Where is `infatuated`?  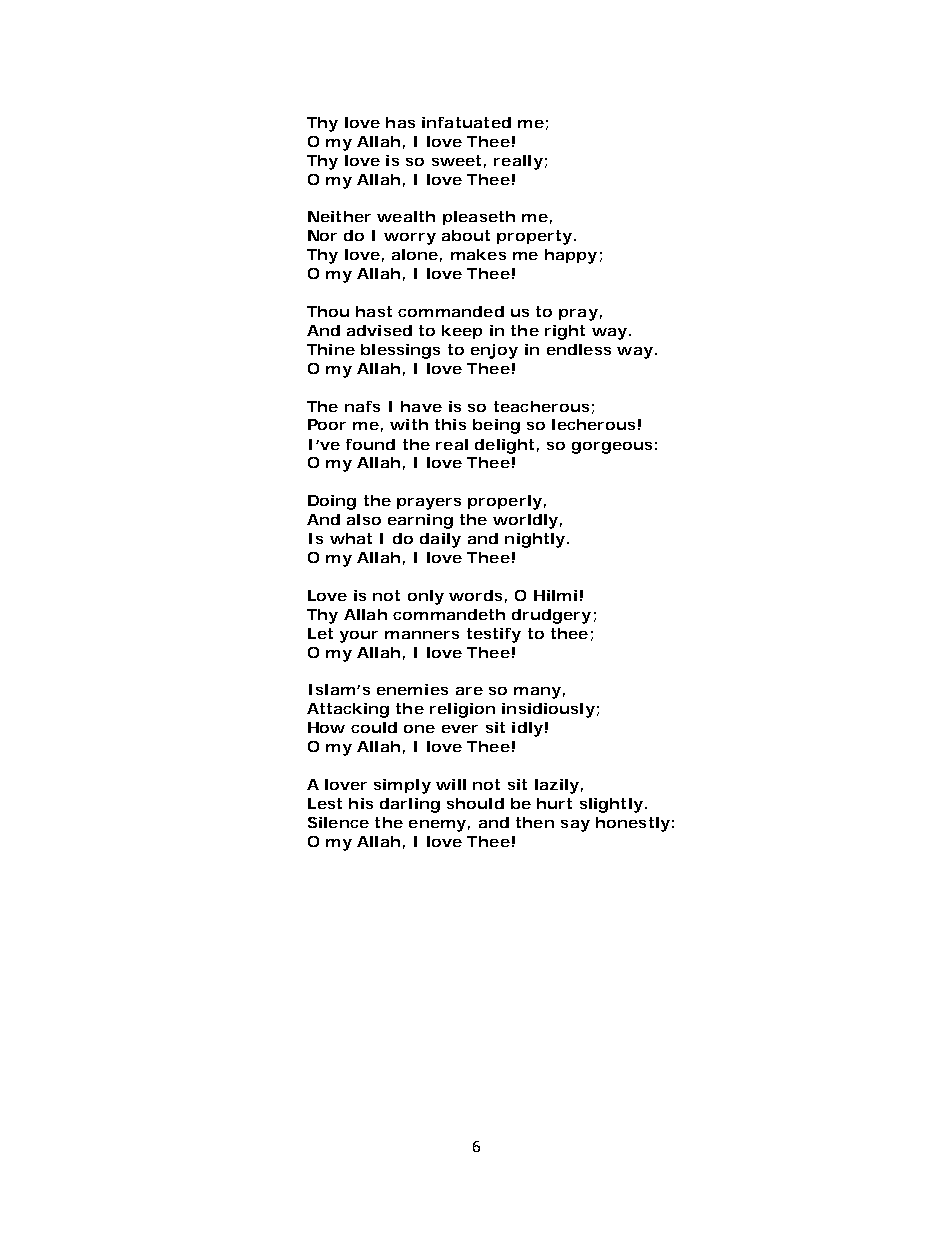 infatuated is located at coordinates (466, 122).
